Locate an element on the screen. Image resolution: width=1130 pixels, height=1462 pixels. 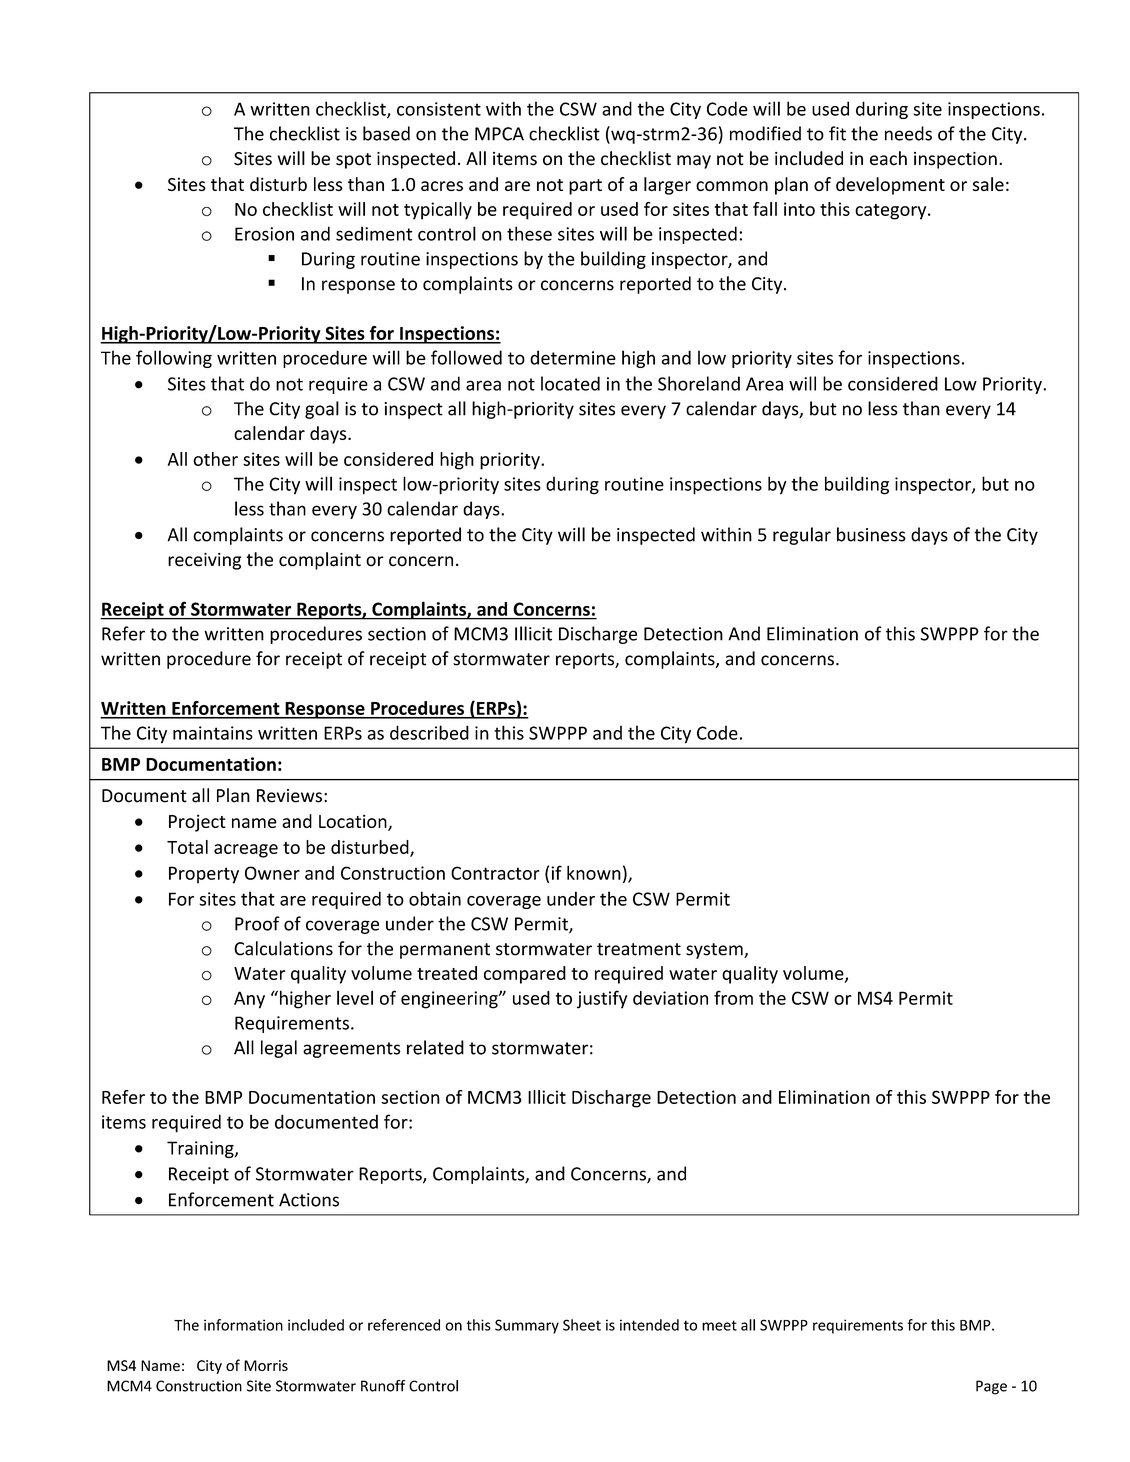
other is located at coordinates (215, 459).
